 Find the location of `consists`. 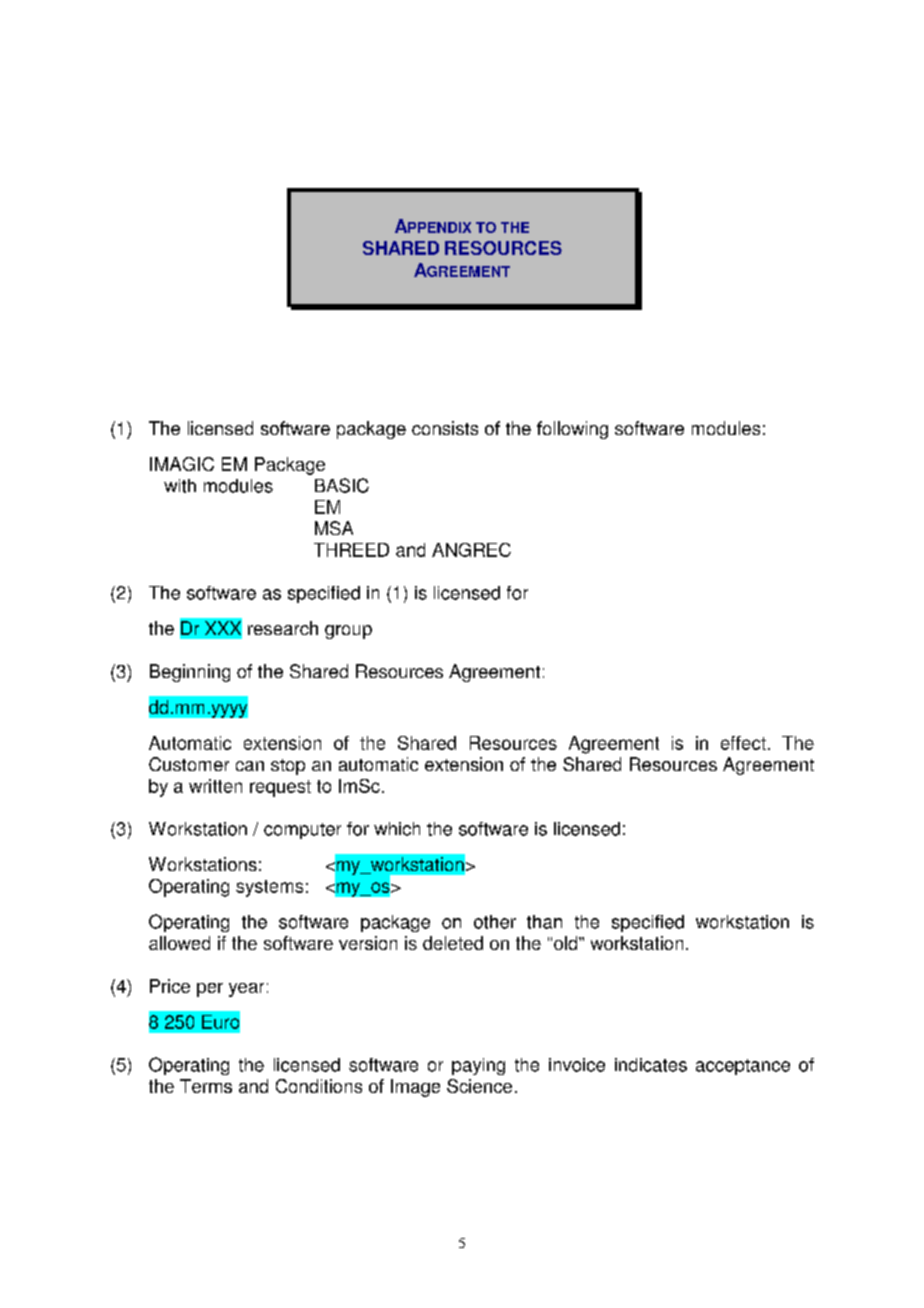

consists is located at coordinates (445, 428).
